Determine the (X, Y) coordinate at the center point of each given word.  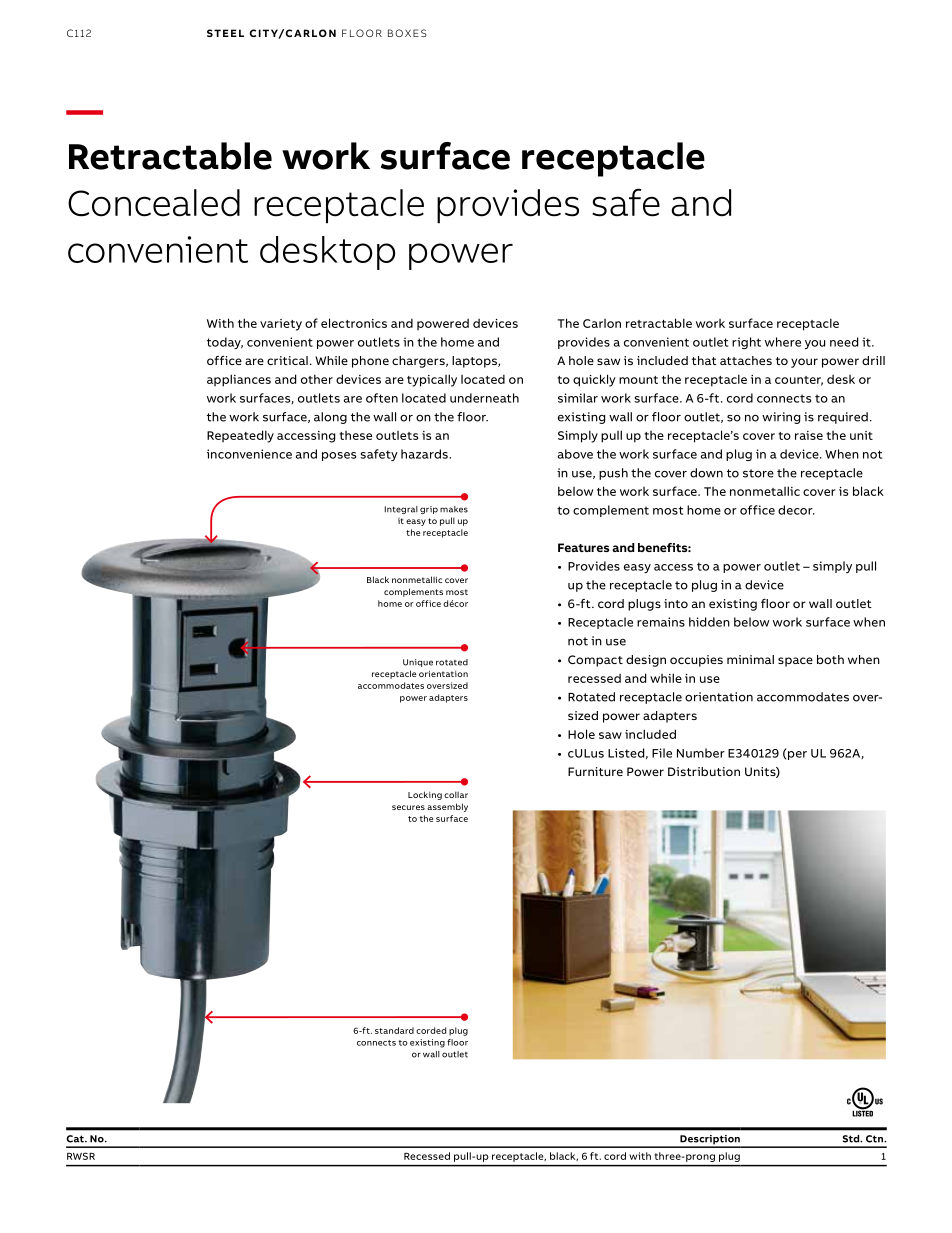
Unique (418, 663)
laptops (475, 362)
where (783, 342)
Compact (595, 661)
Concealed (154, 203)
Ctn (875, 1139)
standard (394, 1030)
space (795, 662)
